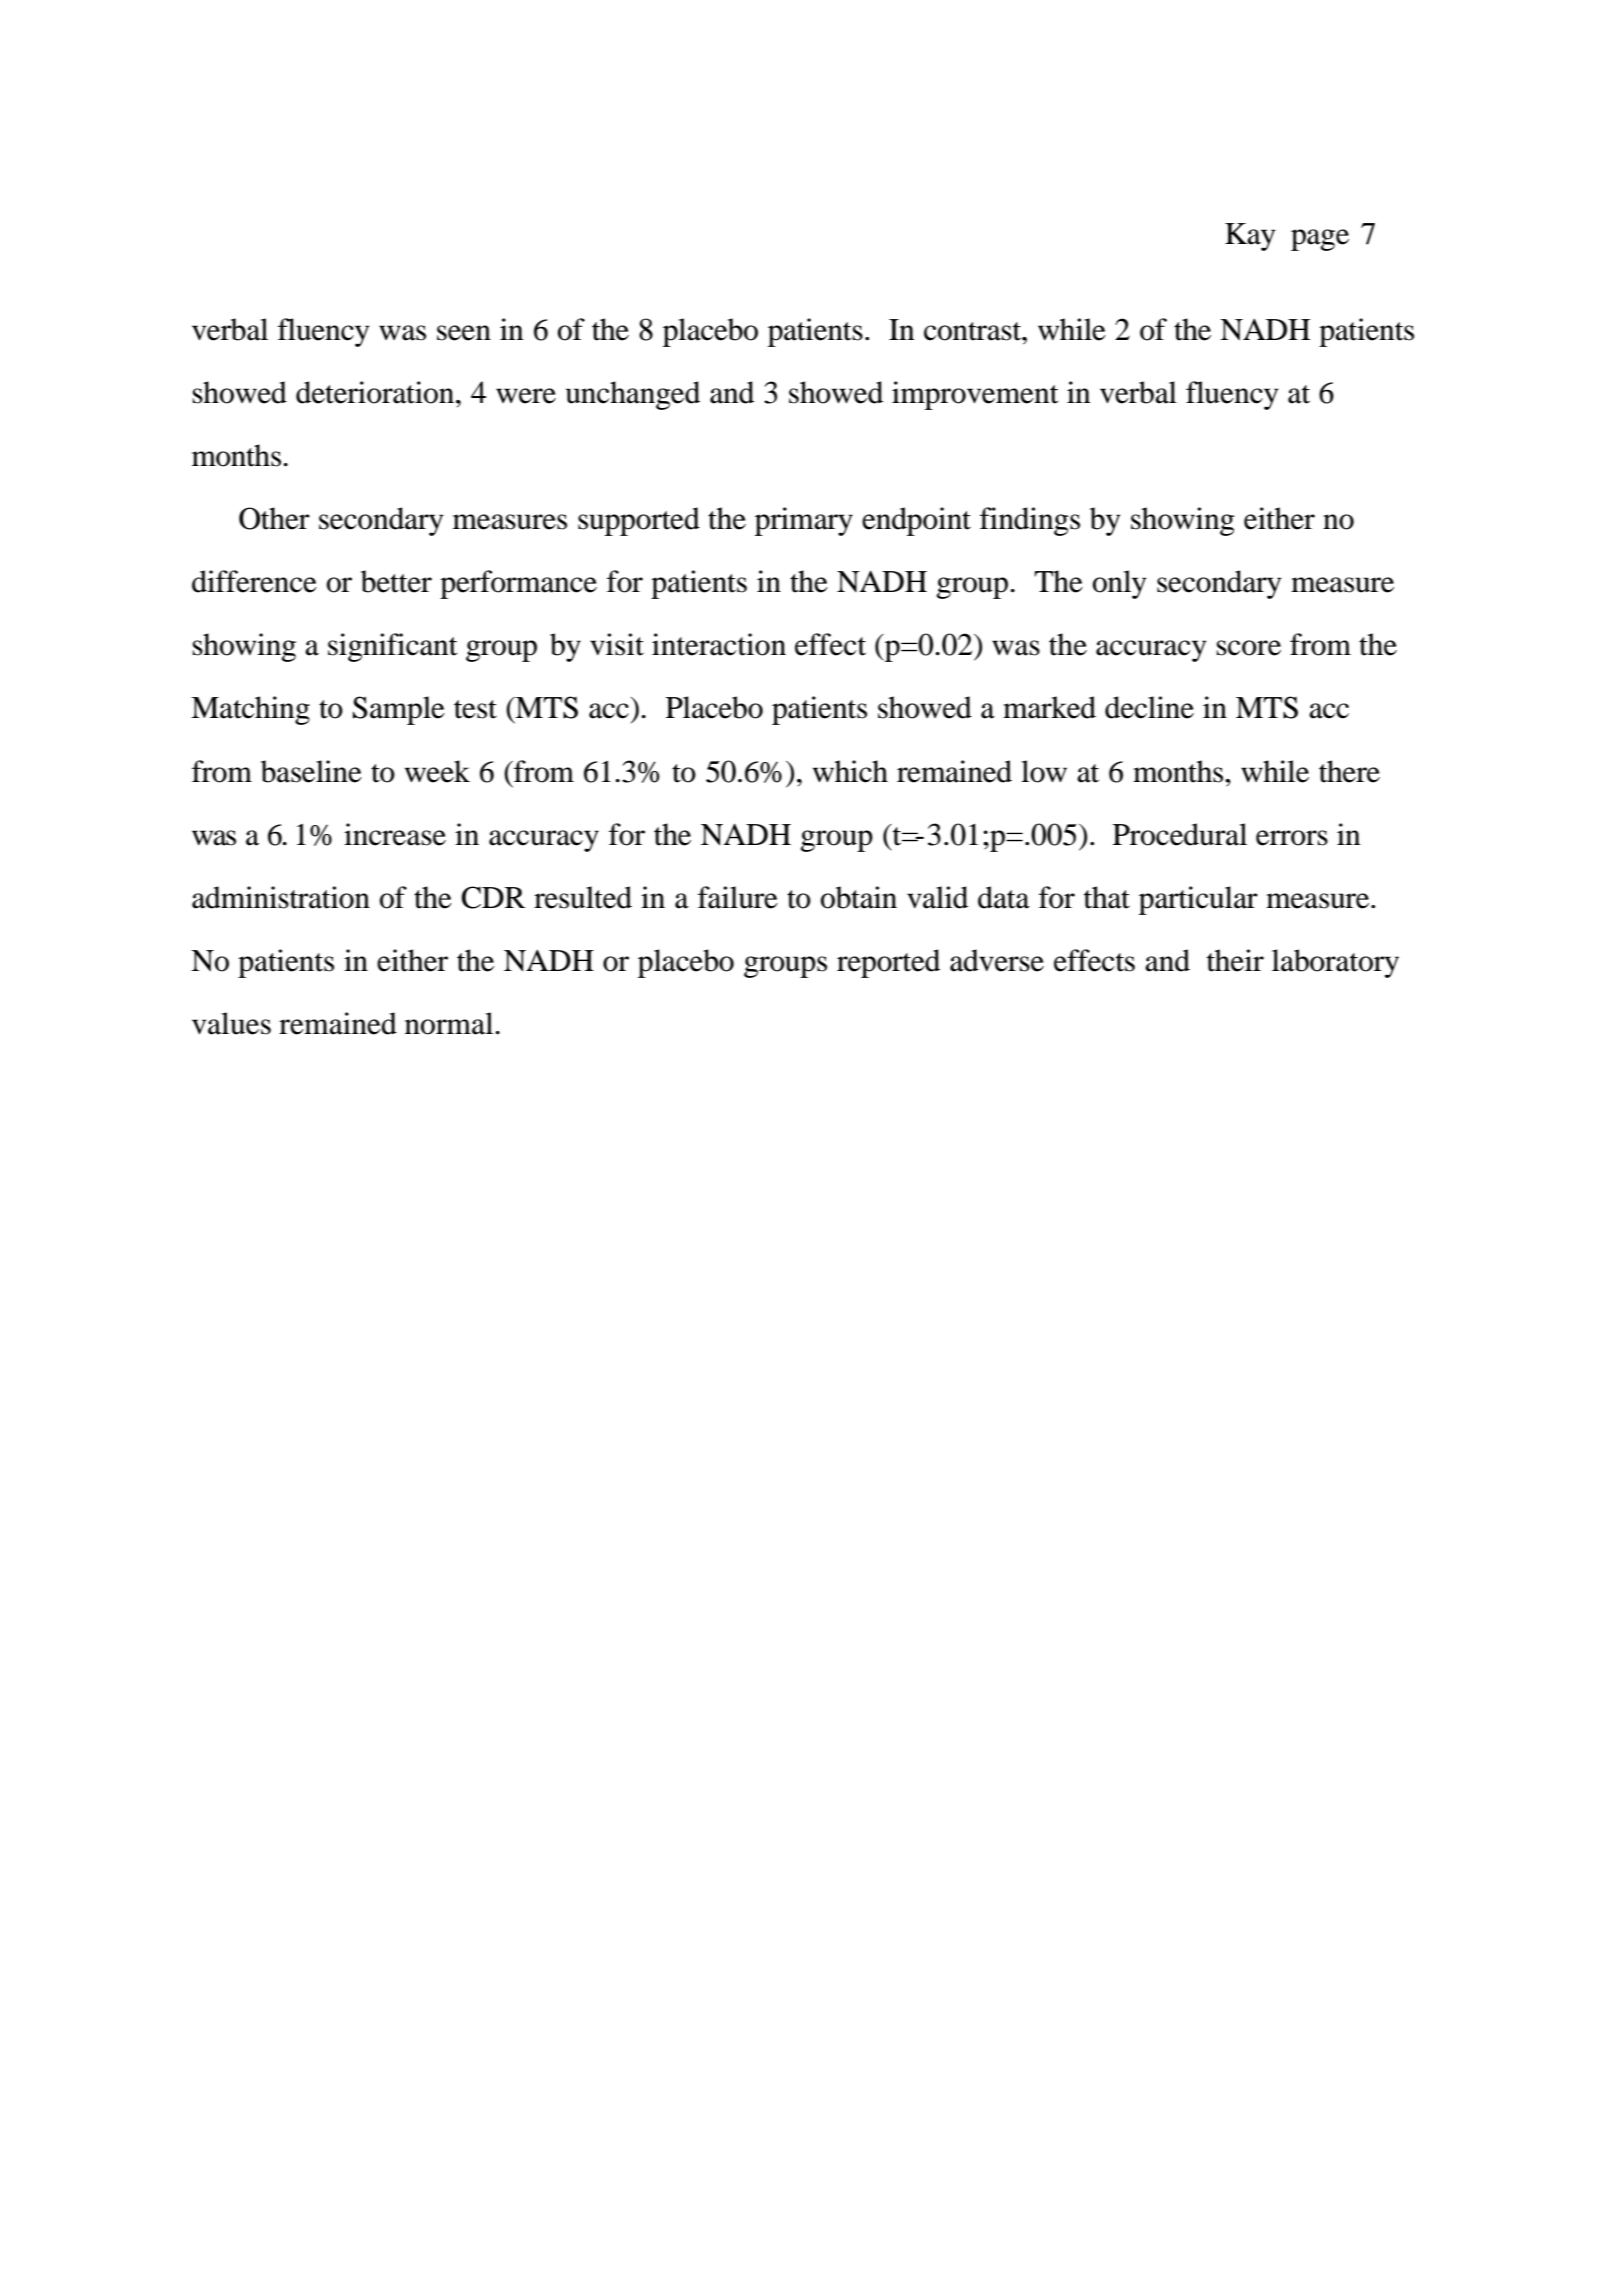  What do you see at coordinates (850, 771) in the image?
I see `which` at bounding box center [850, 771].
